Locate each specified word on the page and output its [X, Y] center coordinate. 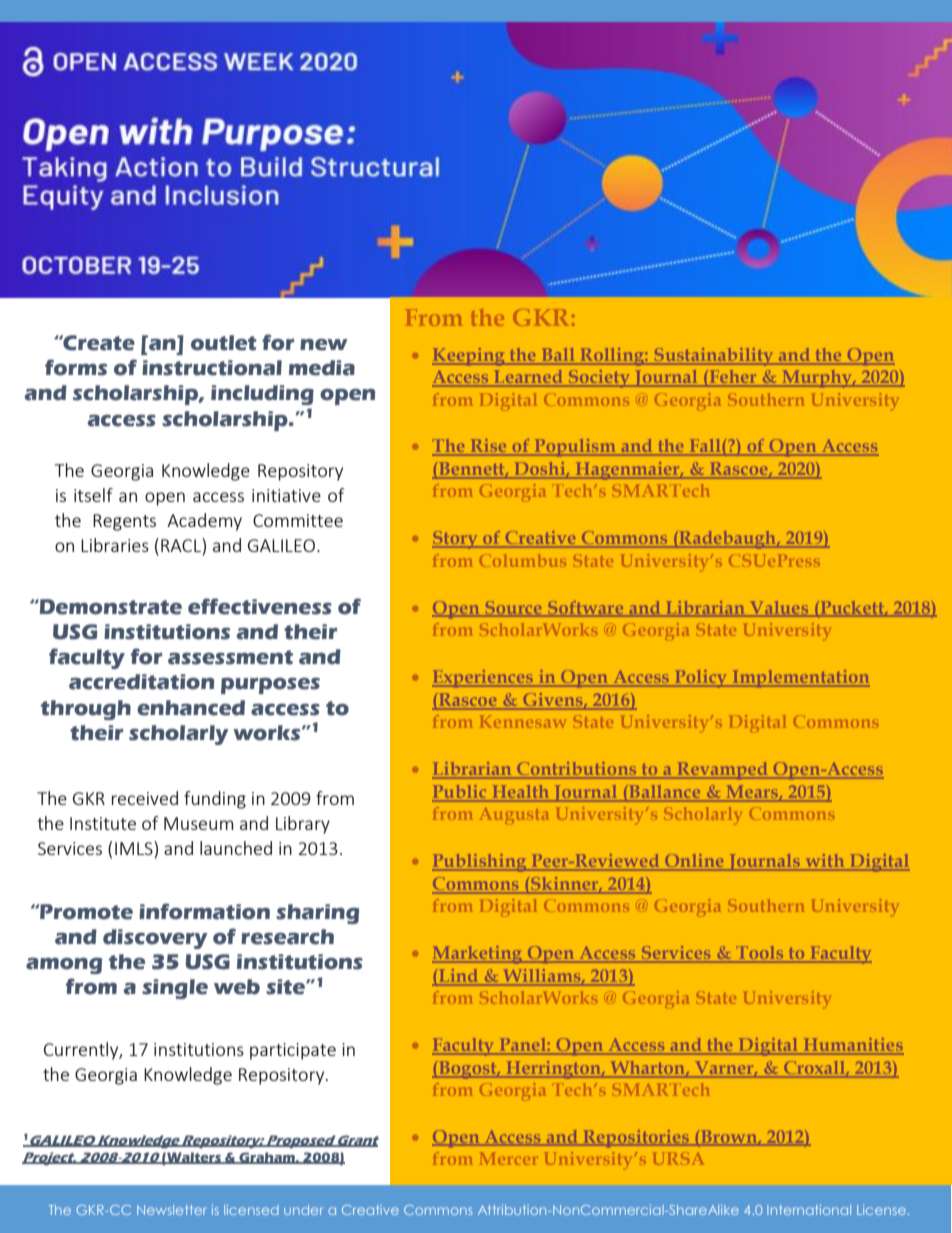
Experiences [483, 678]
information [204, 911]
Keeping [469, 357]
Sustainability [714, 357]
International [809, 1210]
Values [779, 608]
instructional [212, 368]
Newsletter [172, 1210]
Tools [760, 954]
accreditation [141, 682]
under [303, 1210]
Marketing [478, 955]
